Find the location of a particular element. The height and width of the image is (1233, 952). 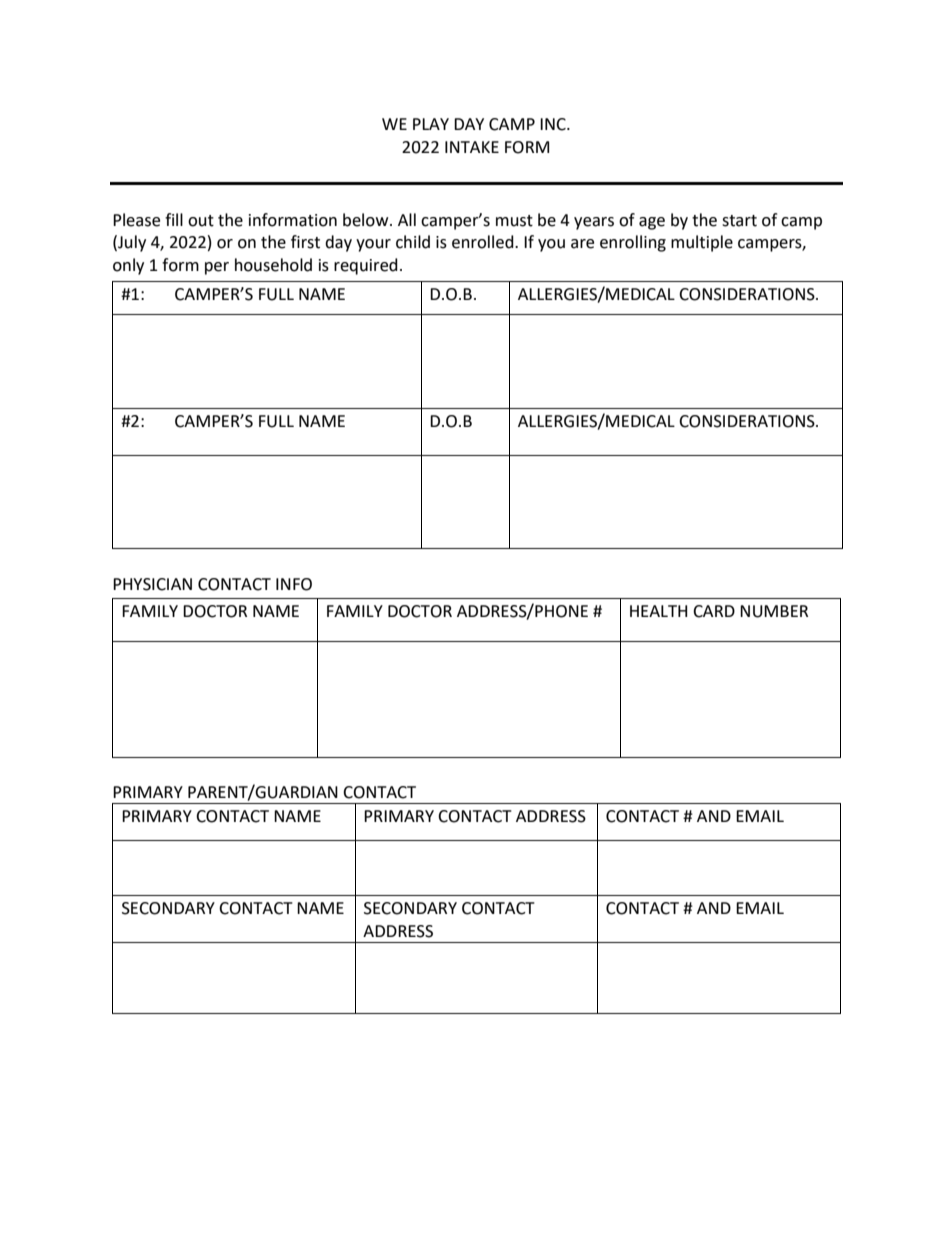

NUMBER is located at coordinates (774, 611).
